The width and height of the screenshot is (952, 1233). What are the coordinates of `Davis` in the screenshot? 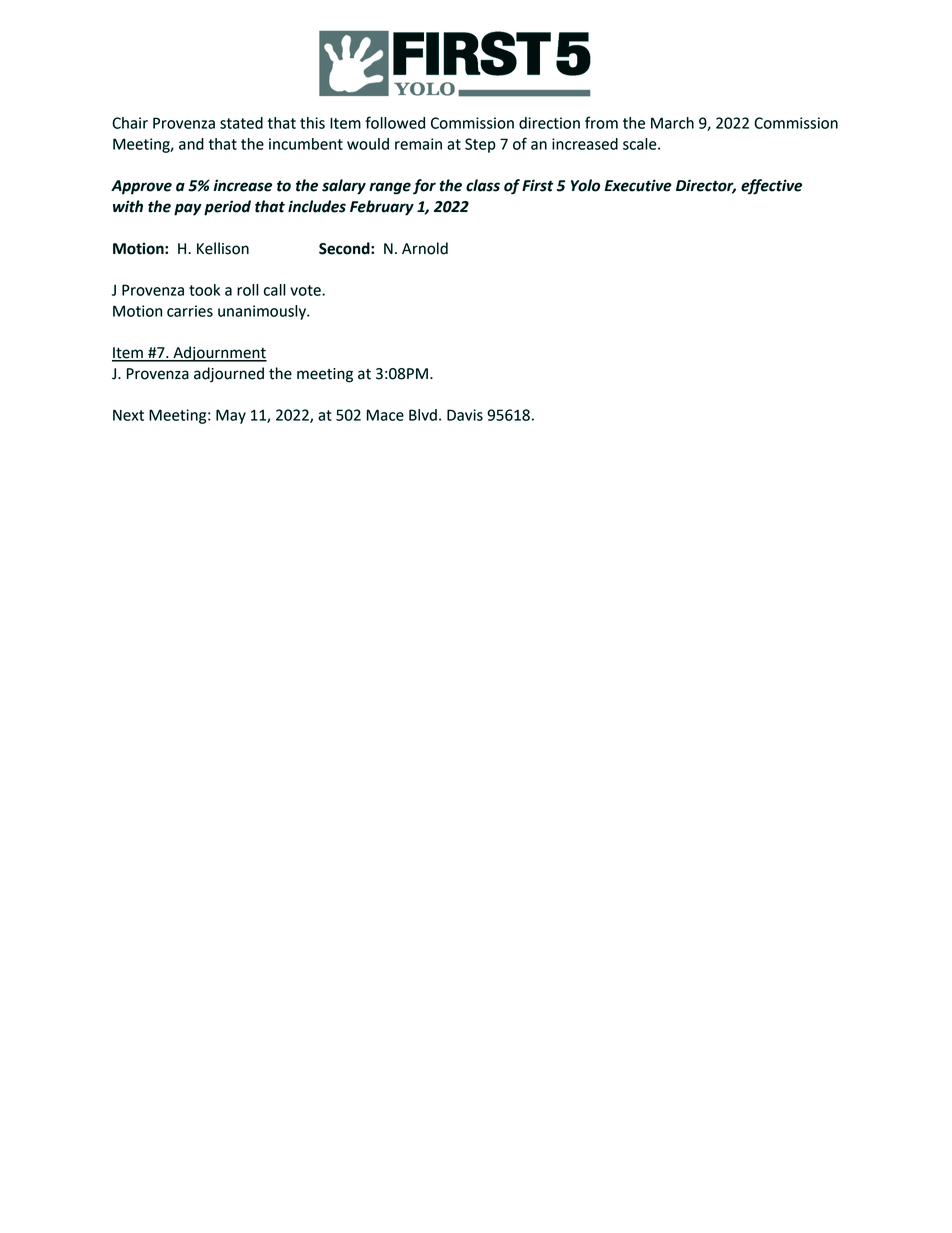 It's located at (465, 415).
